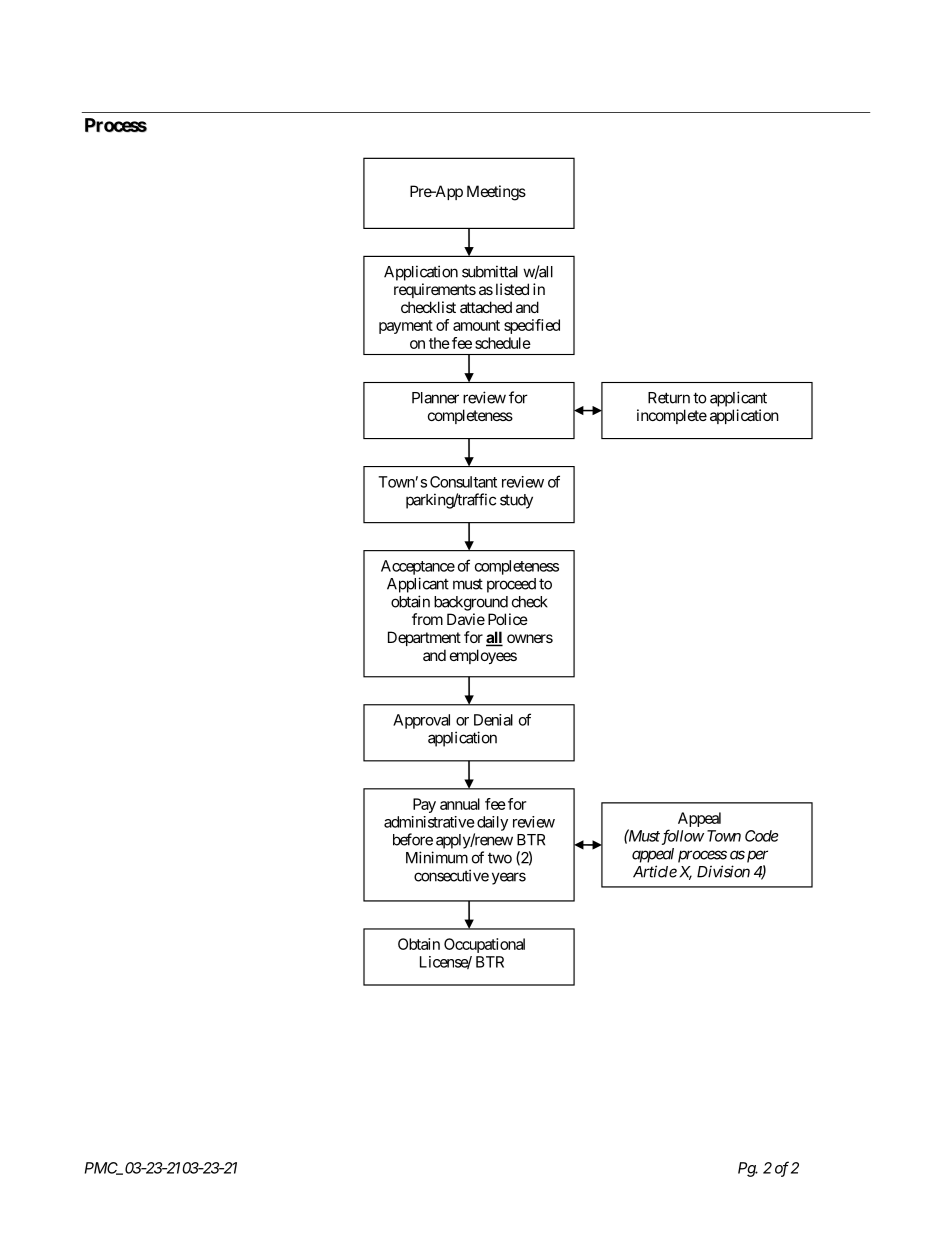  What do you see at coordinates (463, 482) in the document?
I see `Consultant` at bounding box center [463, 482].
